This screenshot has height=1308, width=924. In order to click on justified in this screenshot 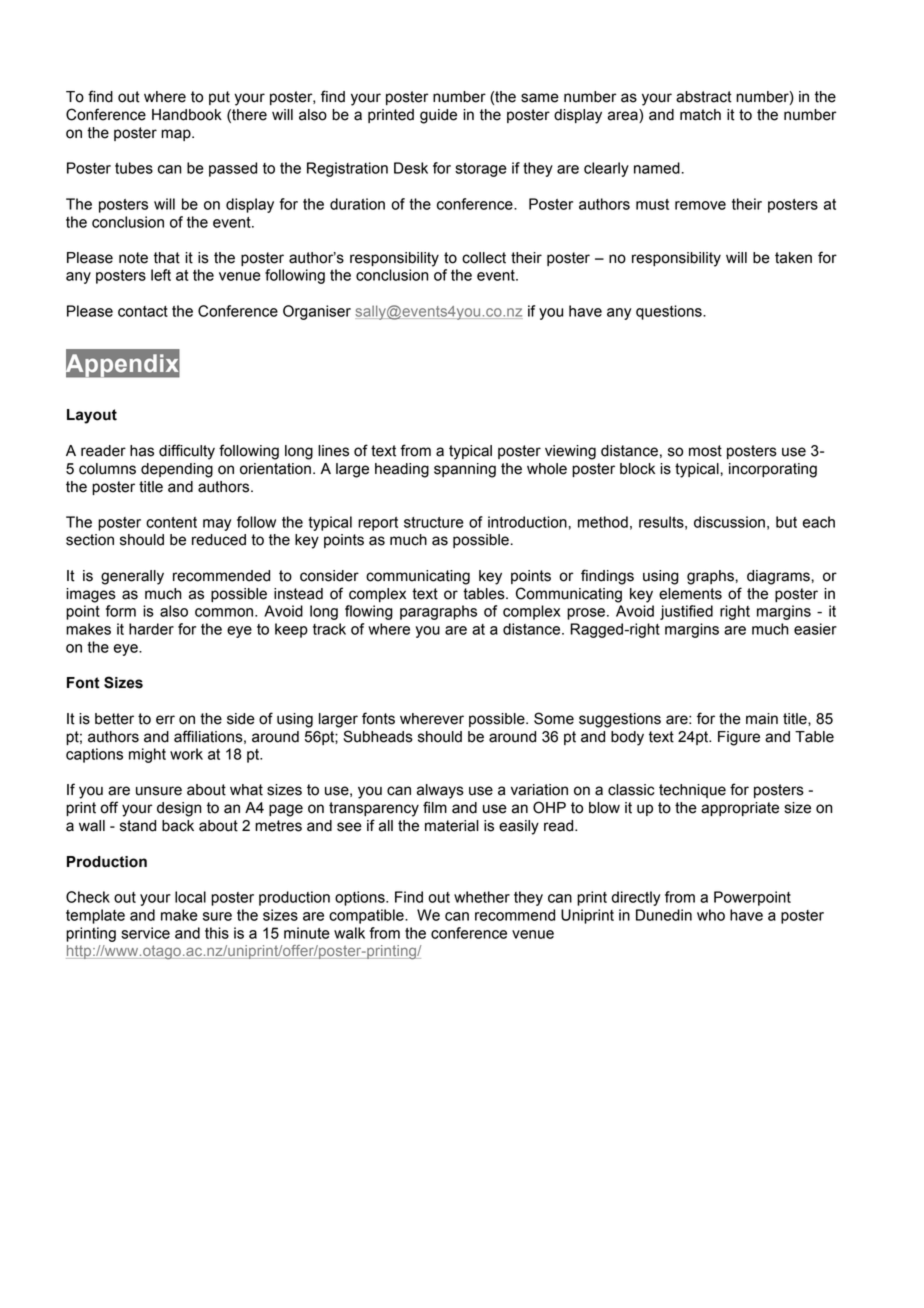, I will do `click(686, 612)`.
